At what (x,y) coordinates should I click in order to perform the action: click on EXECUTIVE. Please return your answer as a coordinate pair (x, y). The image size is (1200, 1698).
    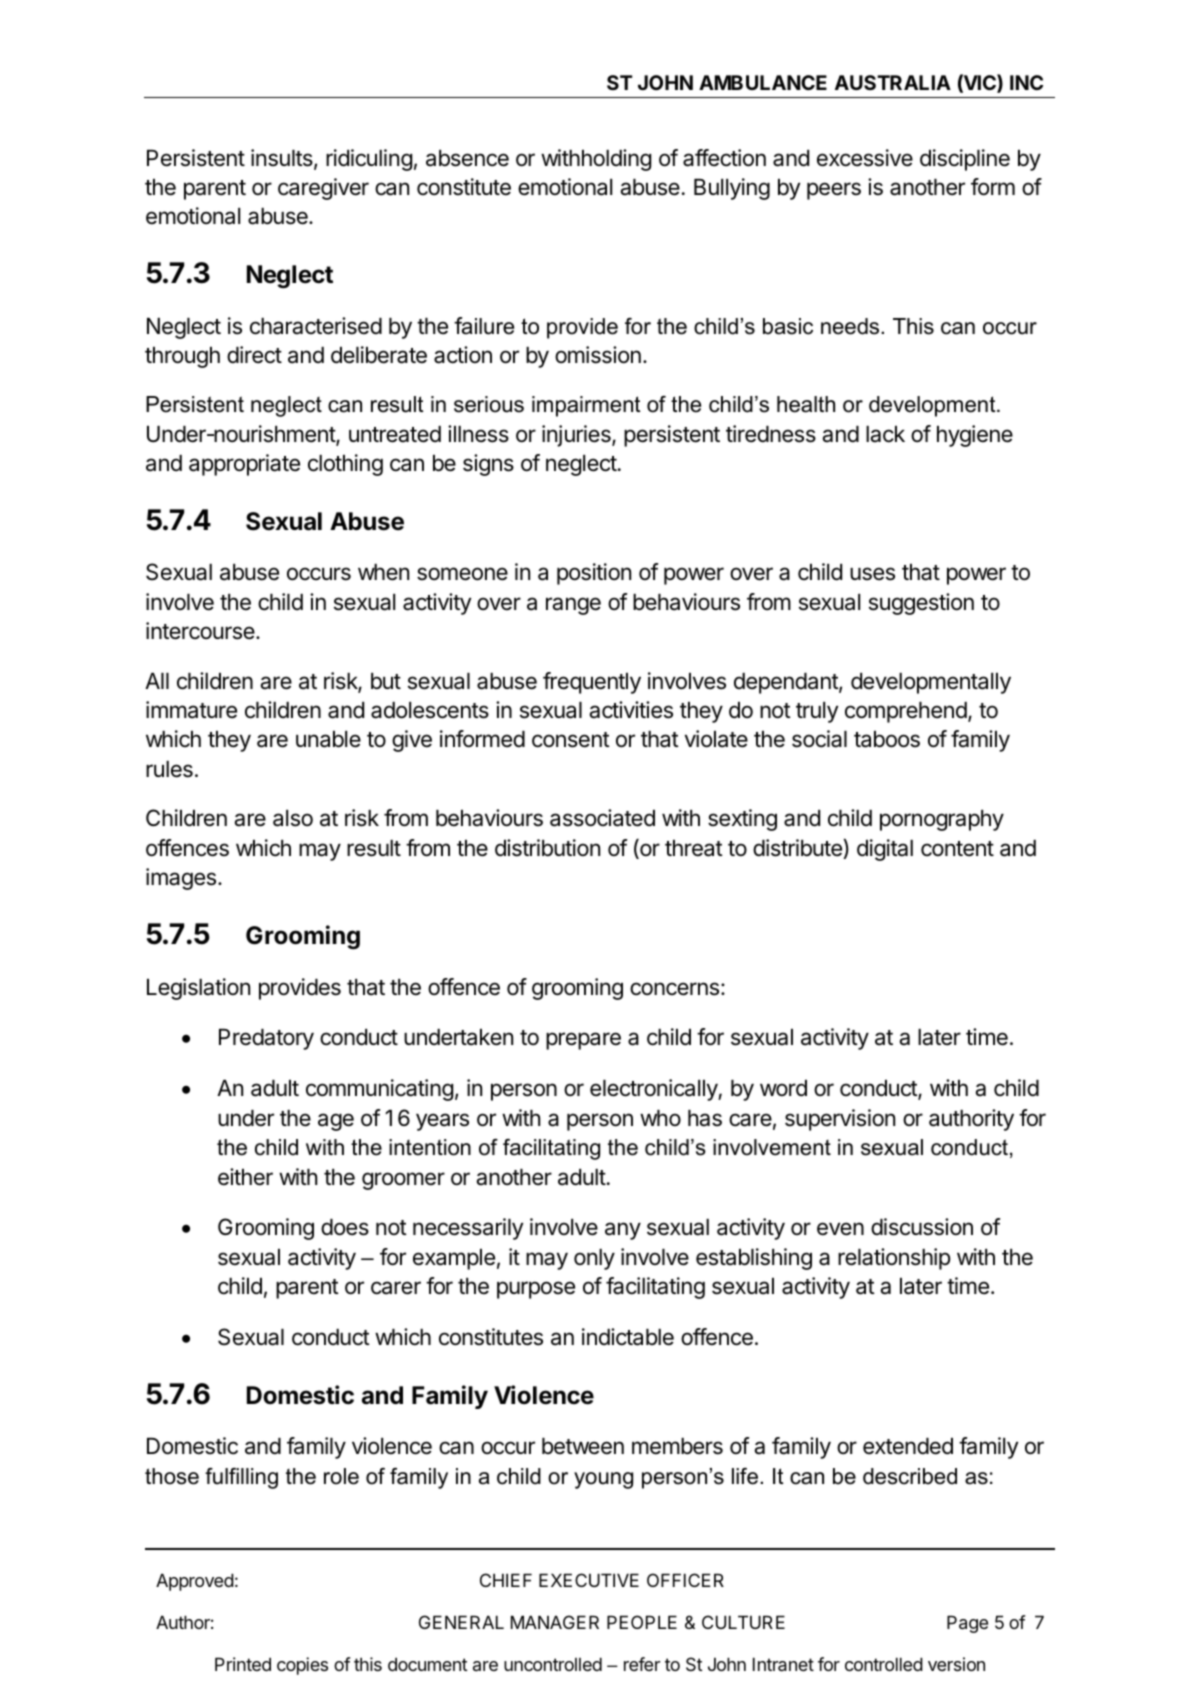
    Looking at the image, I should click on (589, 1580).
